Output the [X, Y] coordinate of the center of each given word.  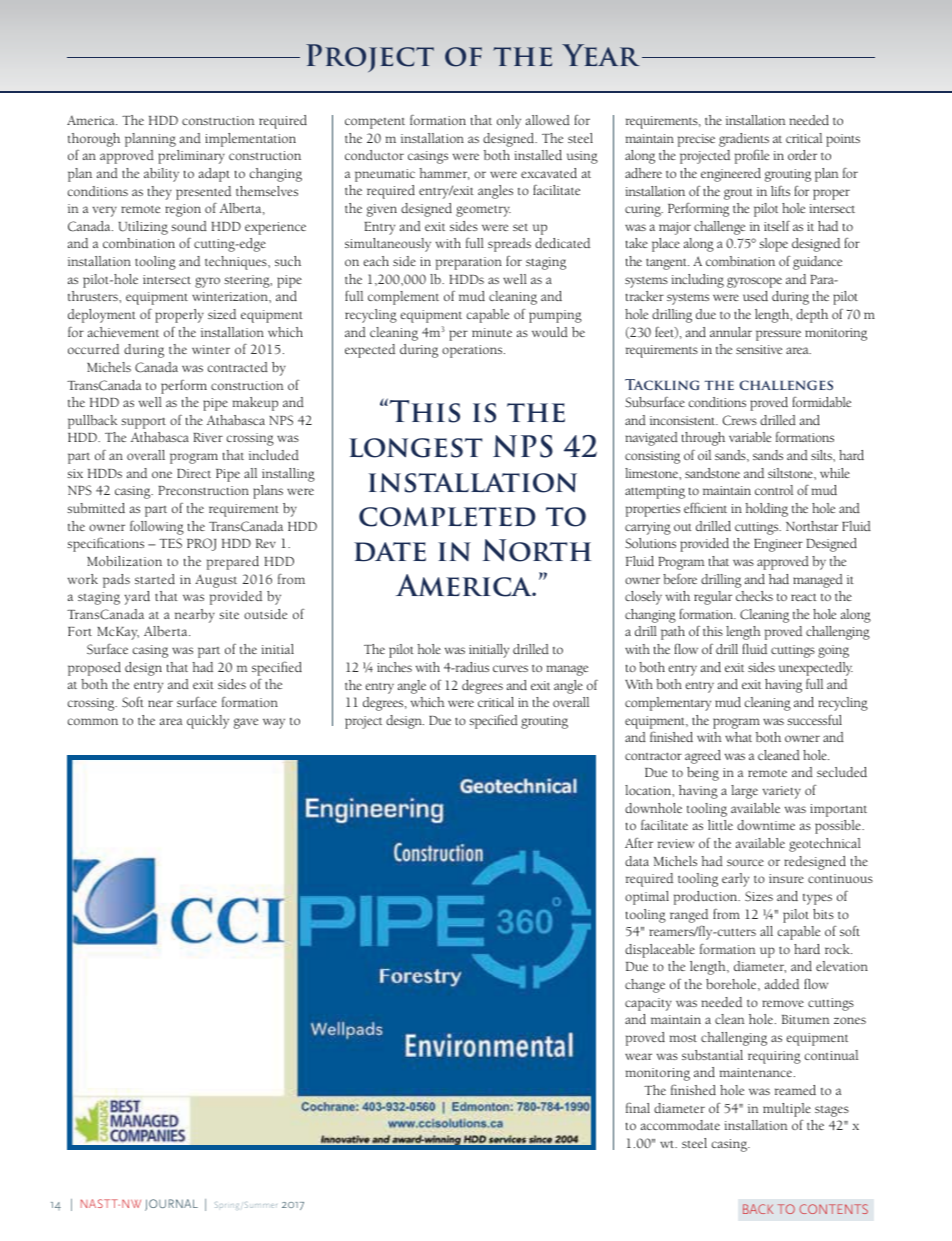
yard [137, 598]
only [509, 122]
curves [510, 668]
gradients [744, 140]
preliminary [192, 157]
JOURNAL [171, 1205]
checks [754, 596]
